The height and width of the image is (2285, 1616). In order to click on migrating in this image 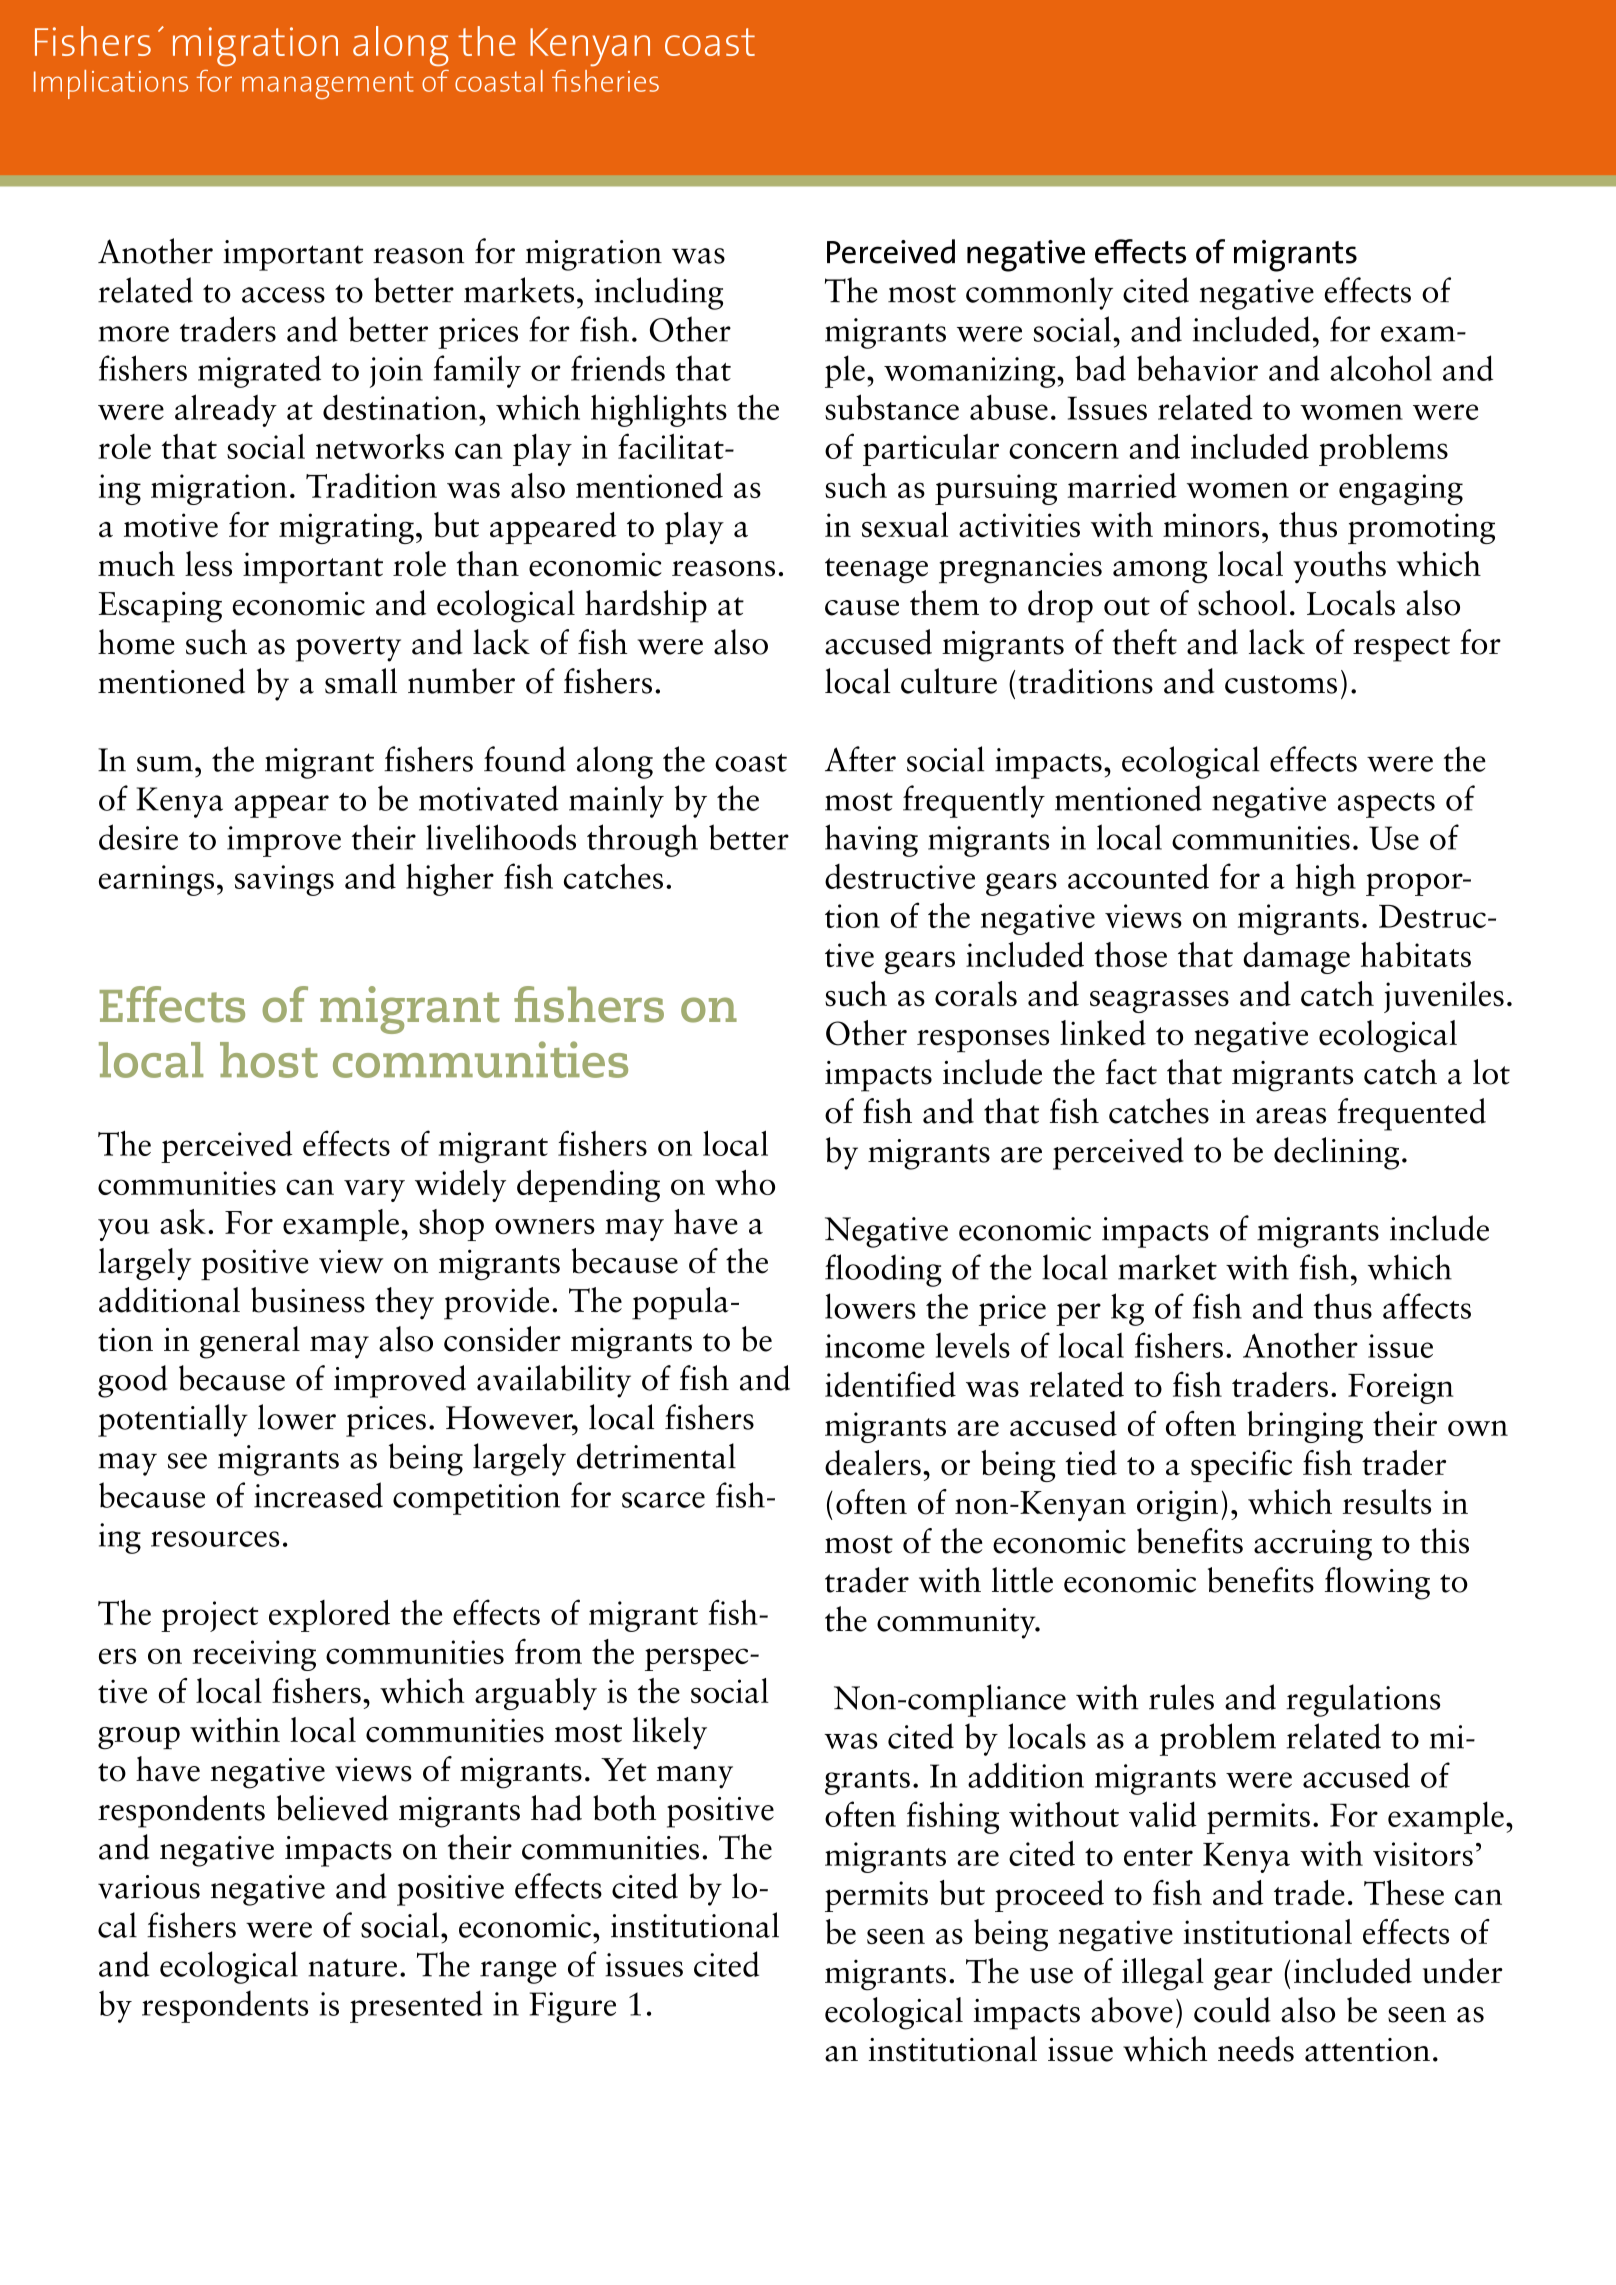, I will do `click(346, 528)`.
